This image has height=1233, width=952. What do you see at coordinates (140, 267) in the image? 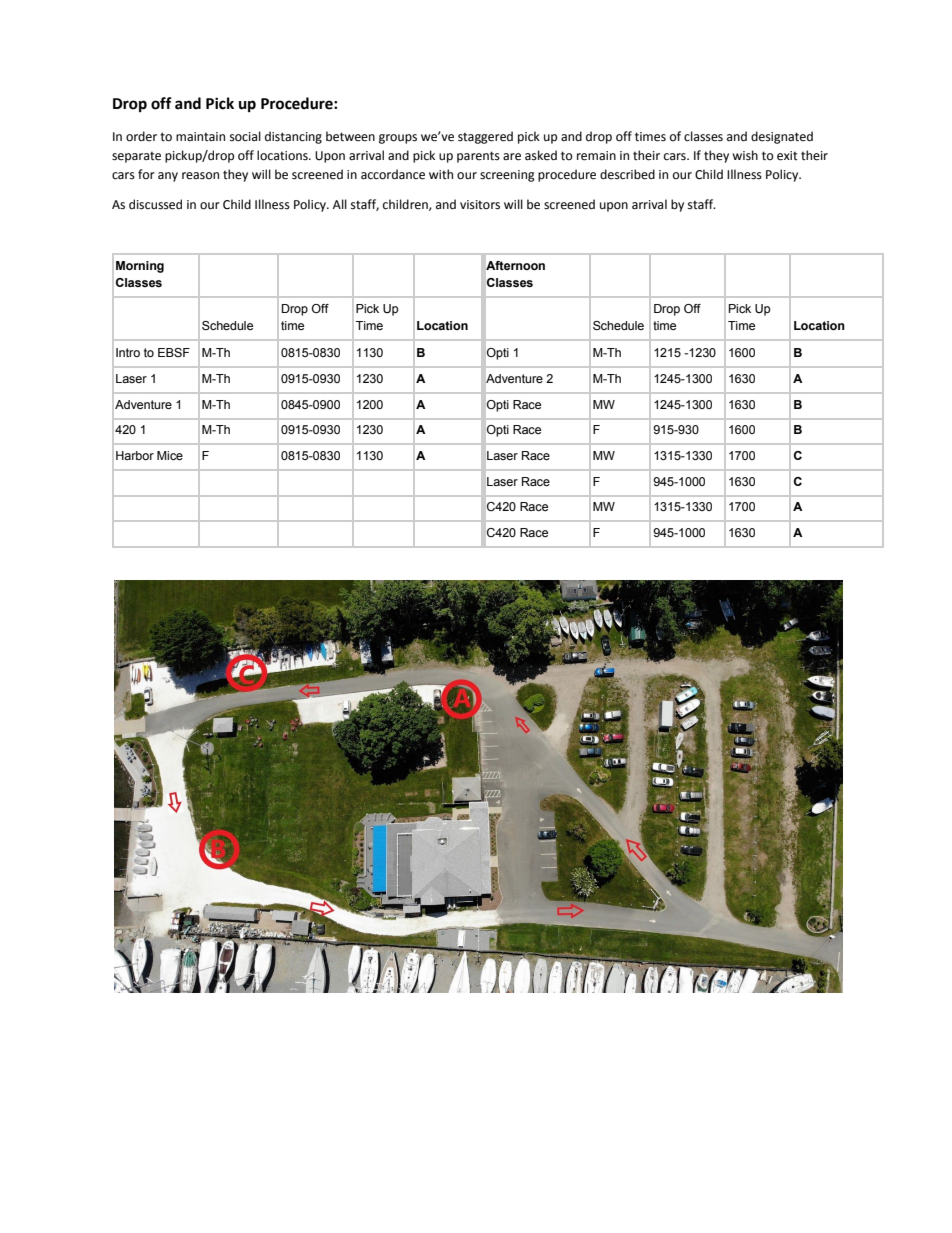
I see `Morning` at bounding box center [140, 267].
